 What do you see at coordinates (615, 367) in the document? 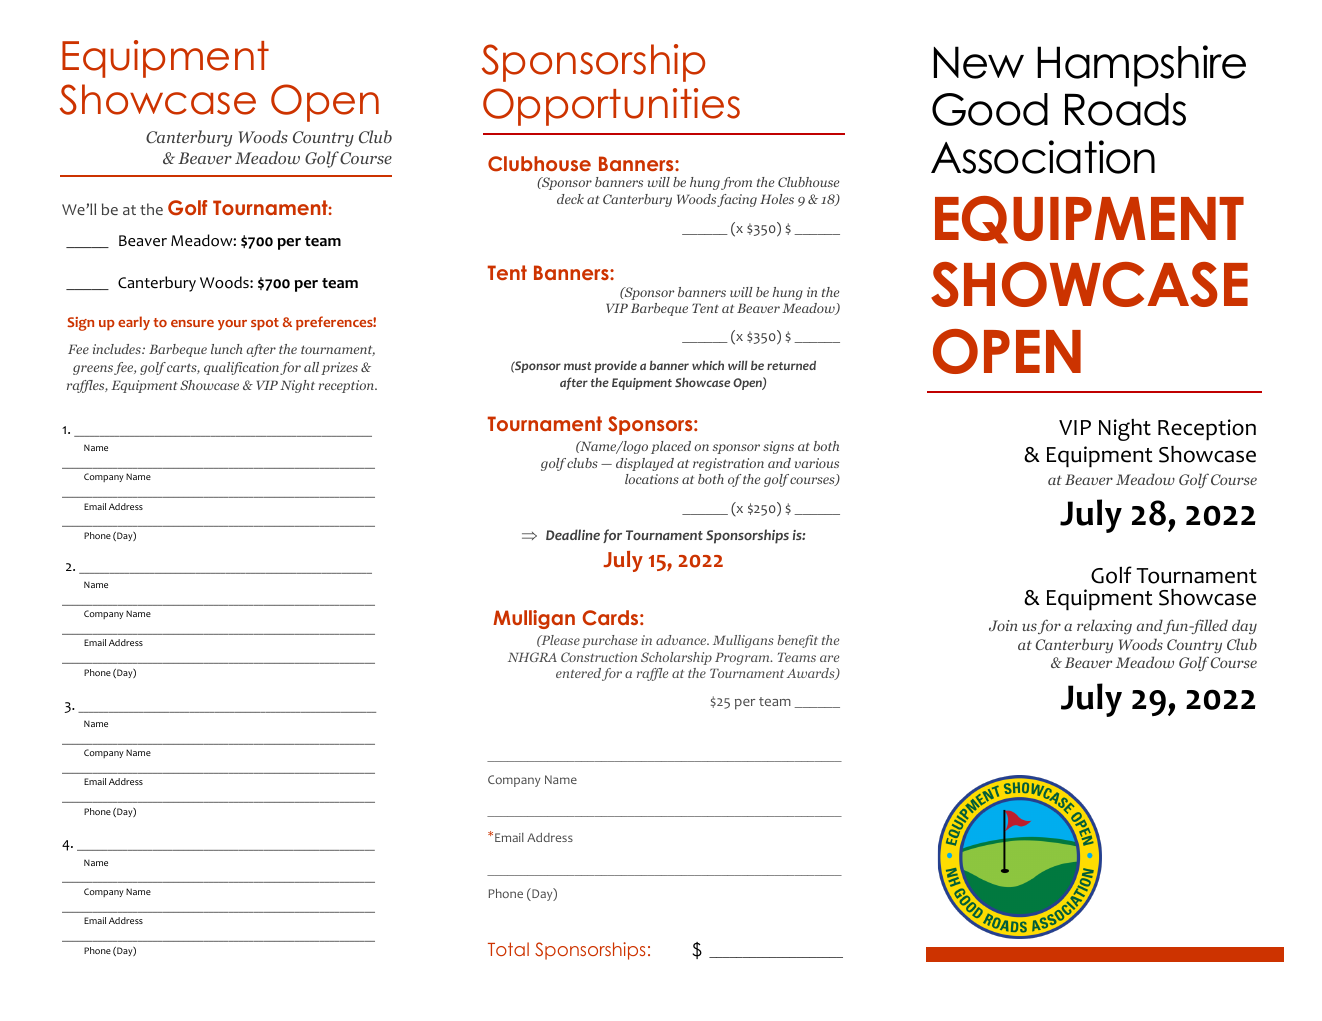
I see `provide` at bounding box center [615, 367].
